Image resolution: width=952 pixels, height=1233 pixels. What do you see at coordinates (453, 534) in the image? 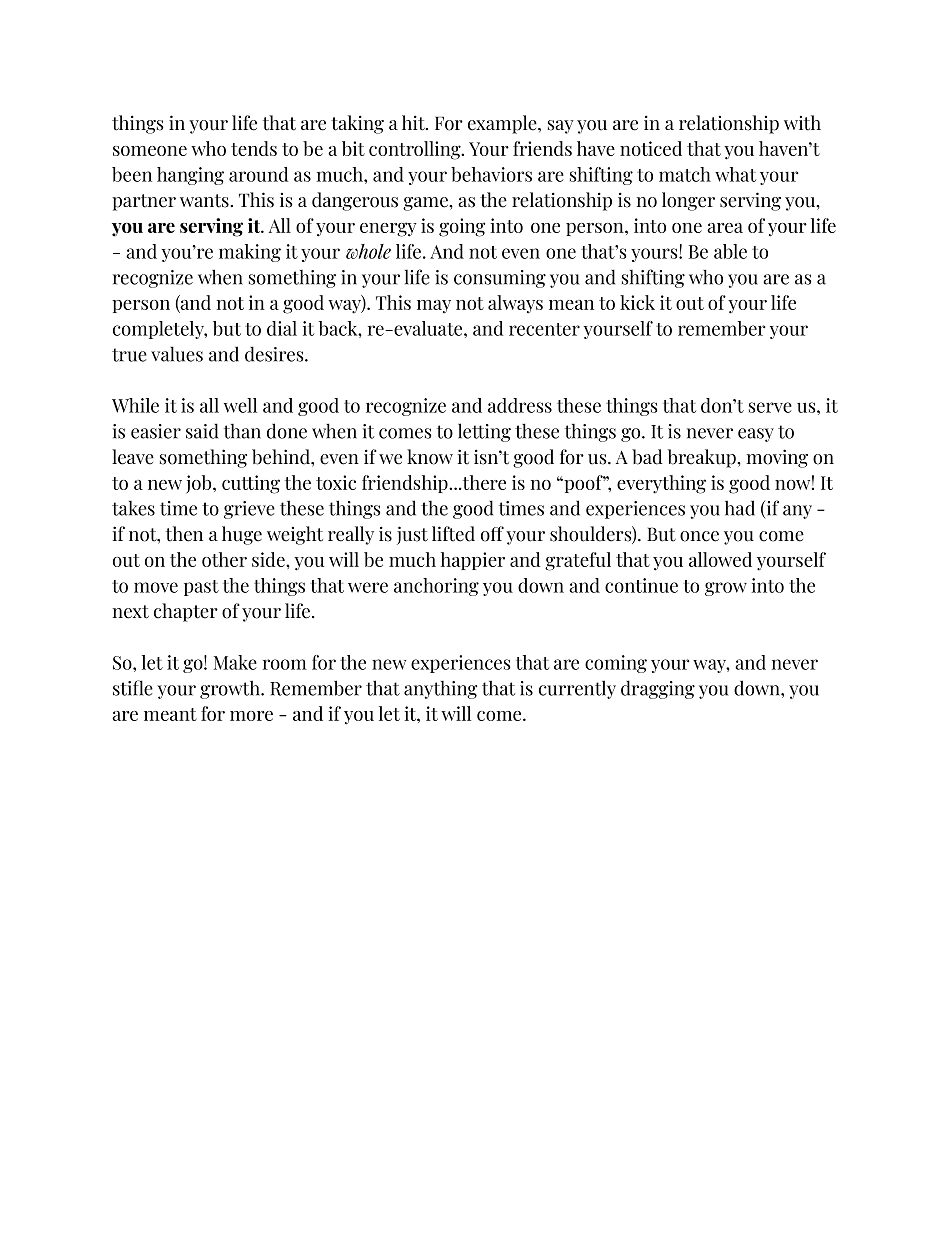
I see `lifted` at bounding box center [453, 534].
